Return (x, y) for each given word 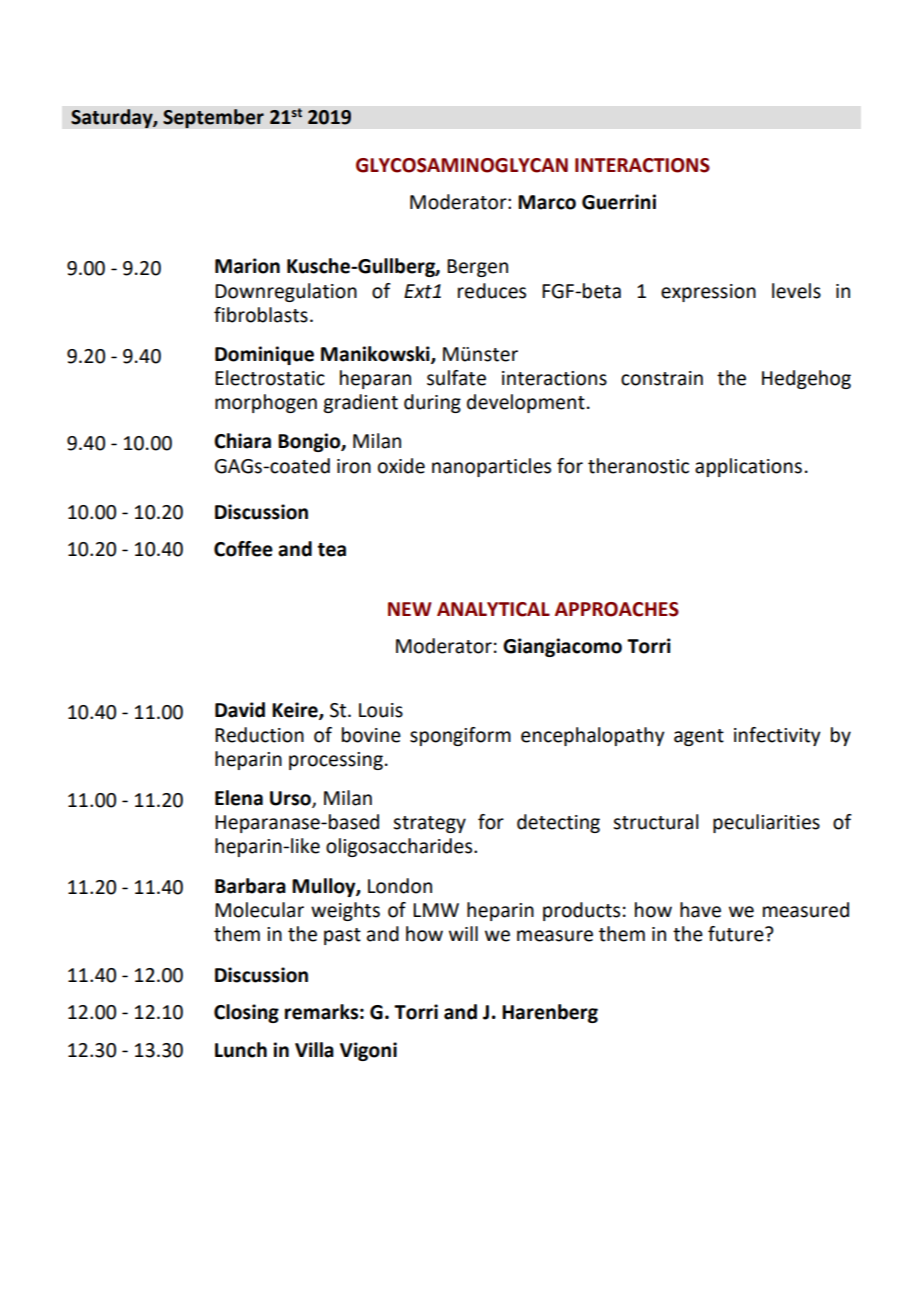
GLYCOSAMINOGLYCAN (462, 165)
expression (708, 293)
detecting (558, 823)
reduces (492, 291)
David (240, 710)
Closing (246, 1013)
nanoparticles (491, 467)
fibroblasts (261, 315)
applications (748, 467)
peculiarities (766, 823)
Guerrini (619, 202)
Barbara (250, 886)
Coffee (243, 549)
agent (699, 737)
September (213, 119)
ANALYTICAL (493, 609)
